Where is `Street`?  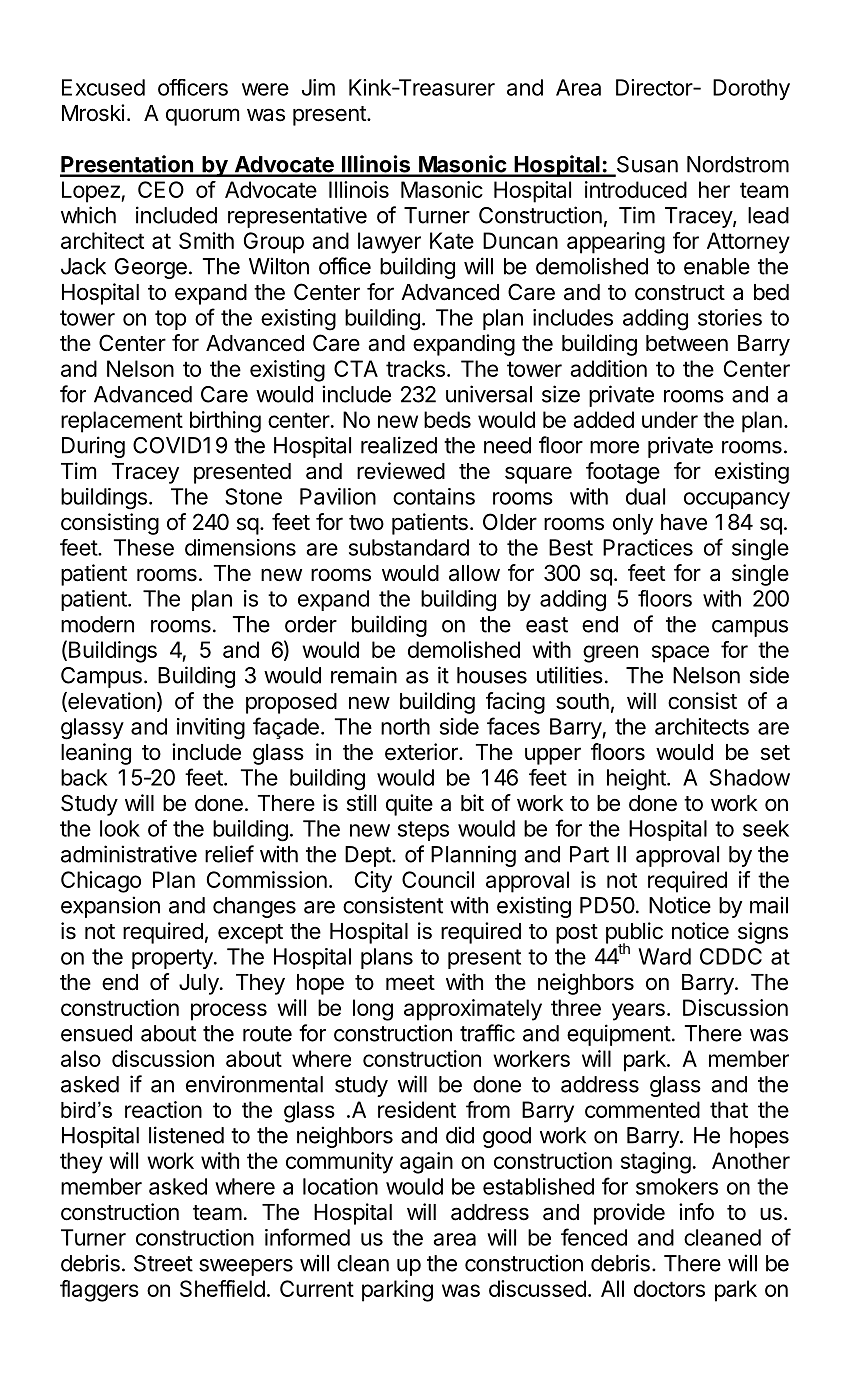 Street is located at coordinates (163, 1263).
